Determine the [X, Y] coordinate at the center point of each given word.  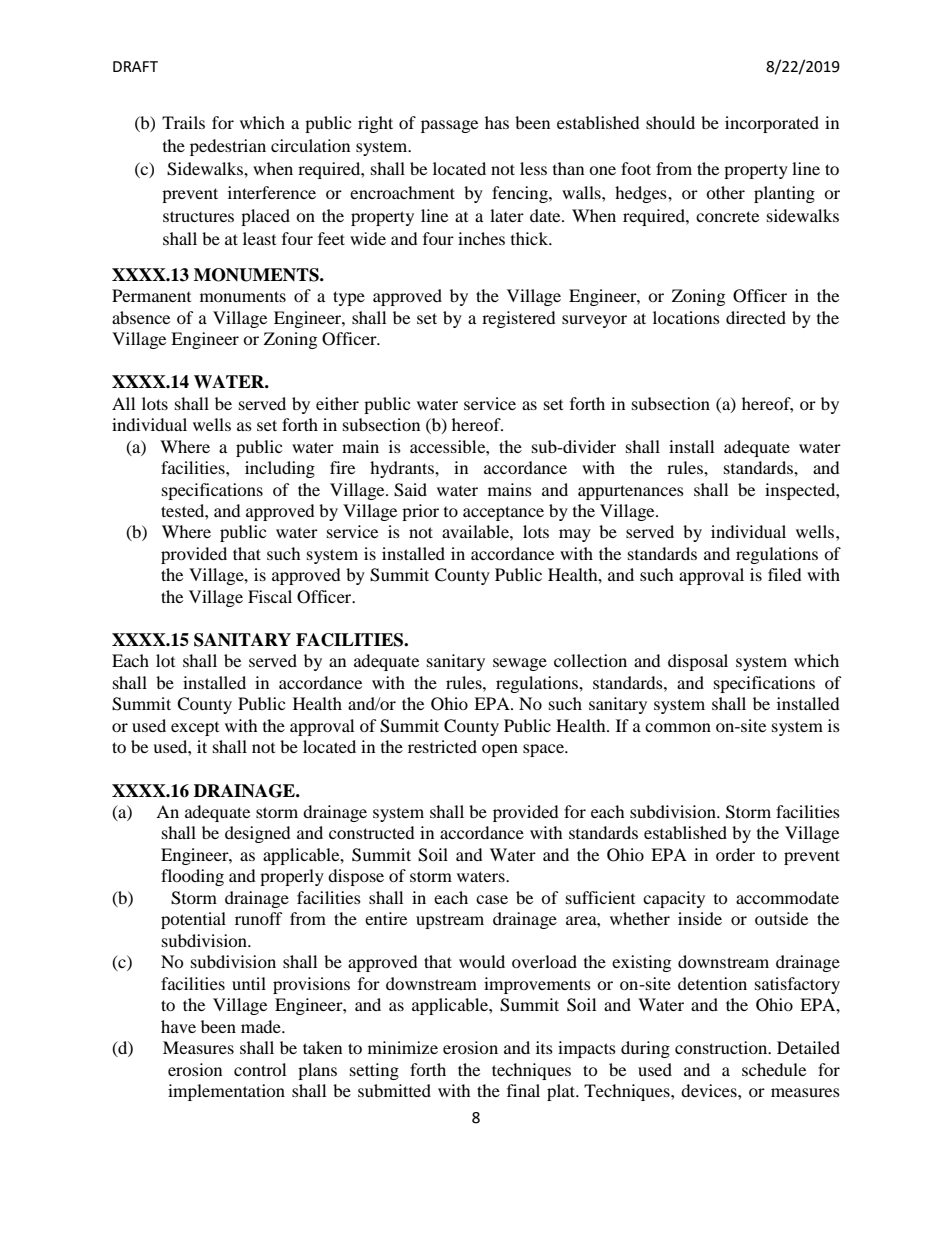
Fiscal [270, 596]
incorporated [772, 124]
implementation [226, 1092]
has [497, 122]
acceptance [503, 513]
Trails [183, 122]
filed [785, 574]
